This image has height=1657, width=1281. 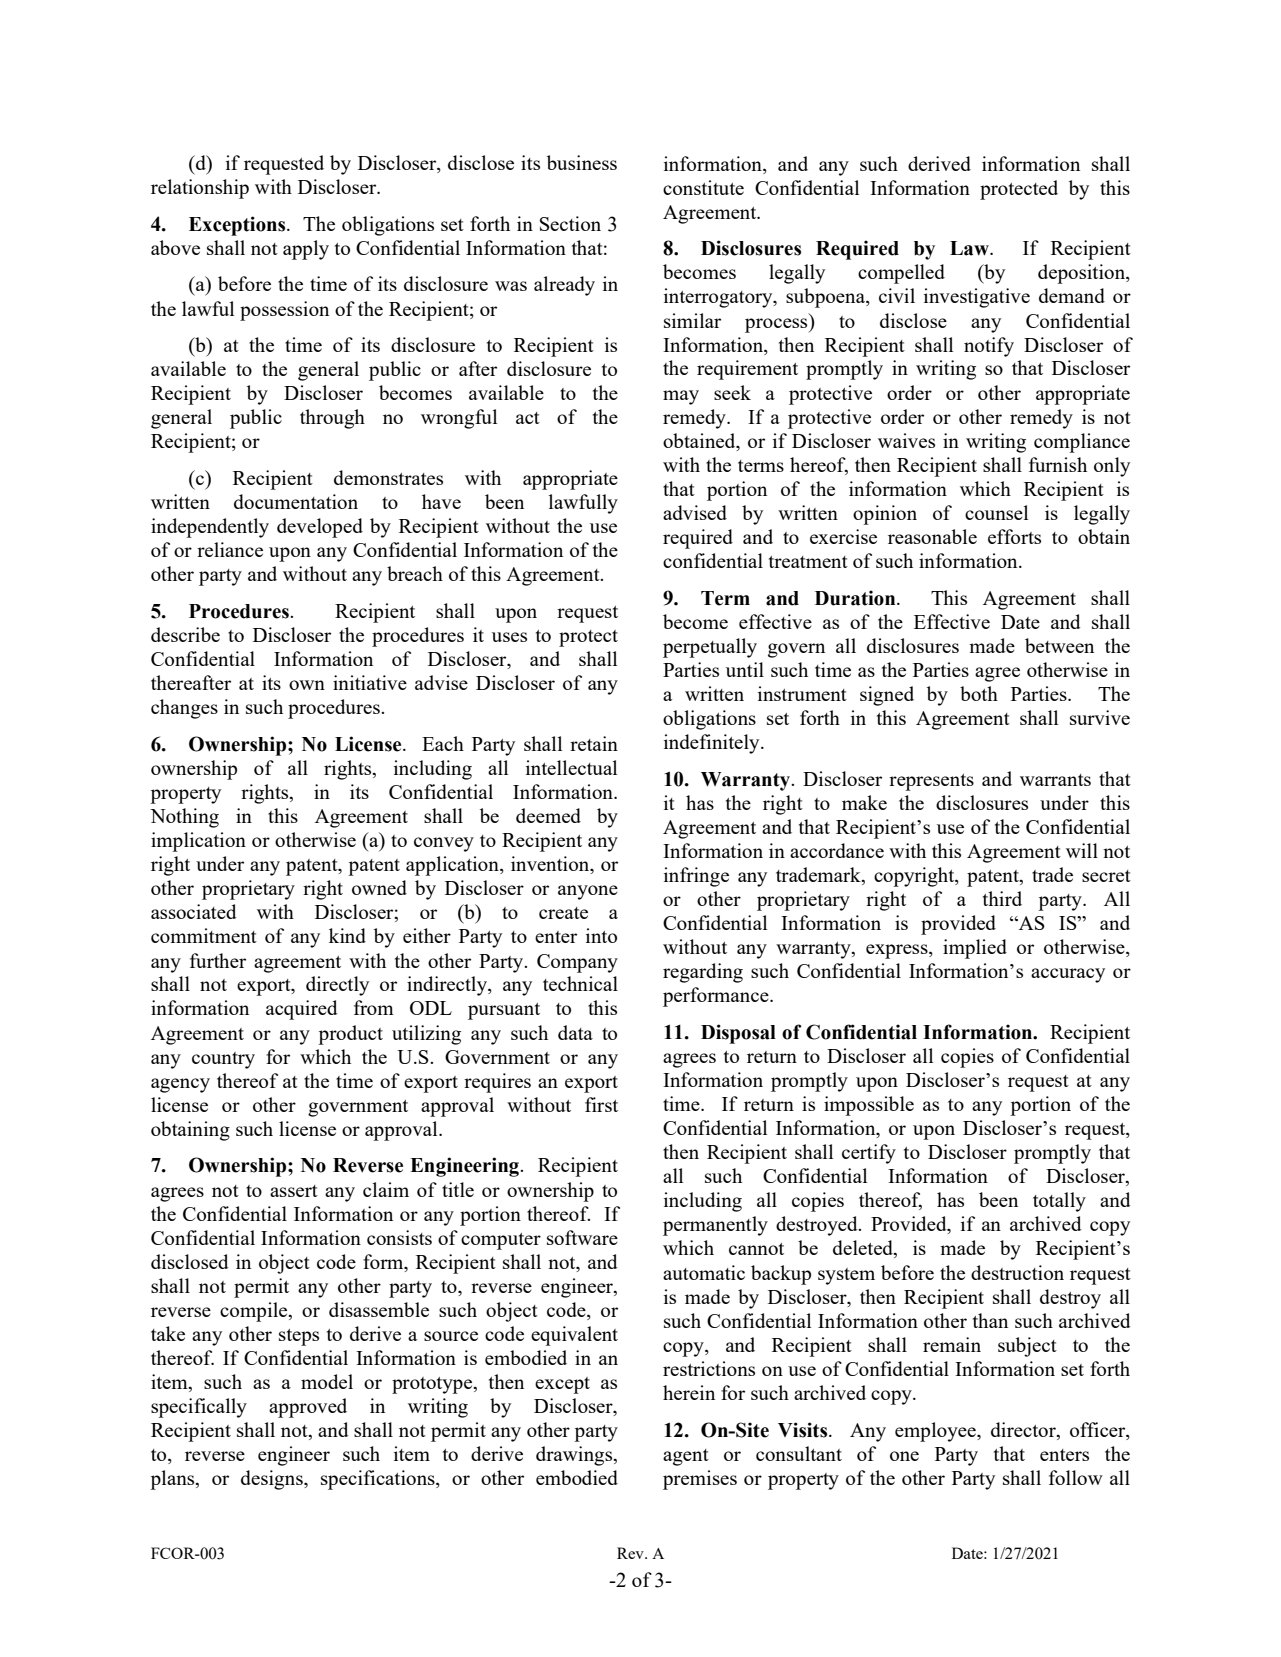 I want to click on implication, so click(x=198, y=842).
